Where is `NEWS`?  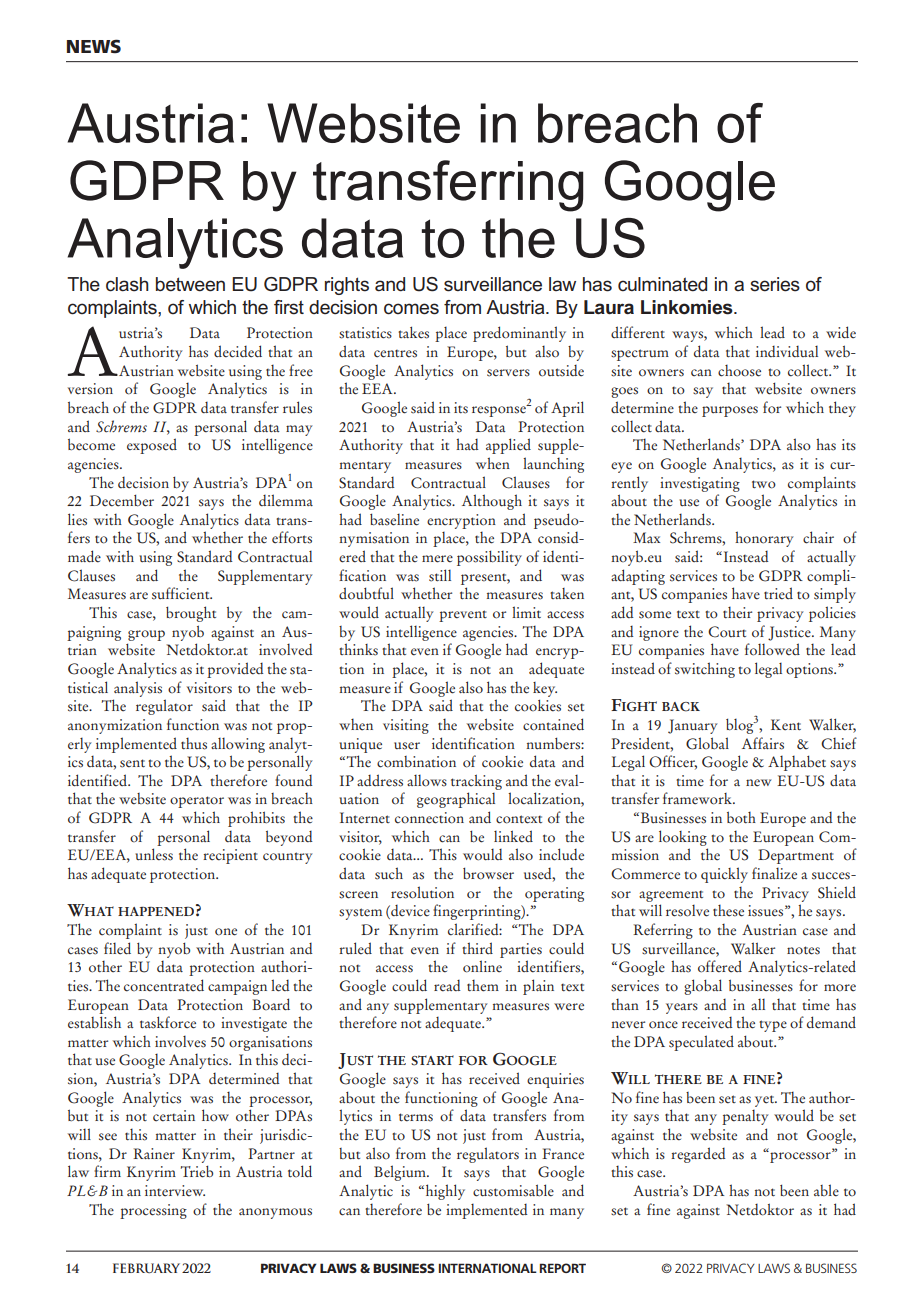
NEWS is located at coordinates (94, 46).
